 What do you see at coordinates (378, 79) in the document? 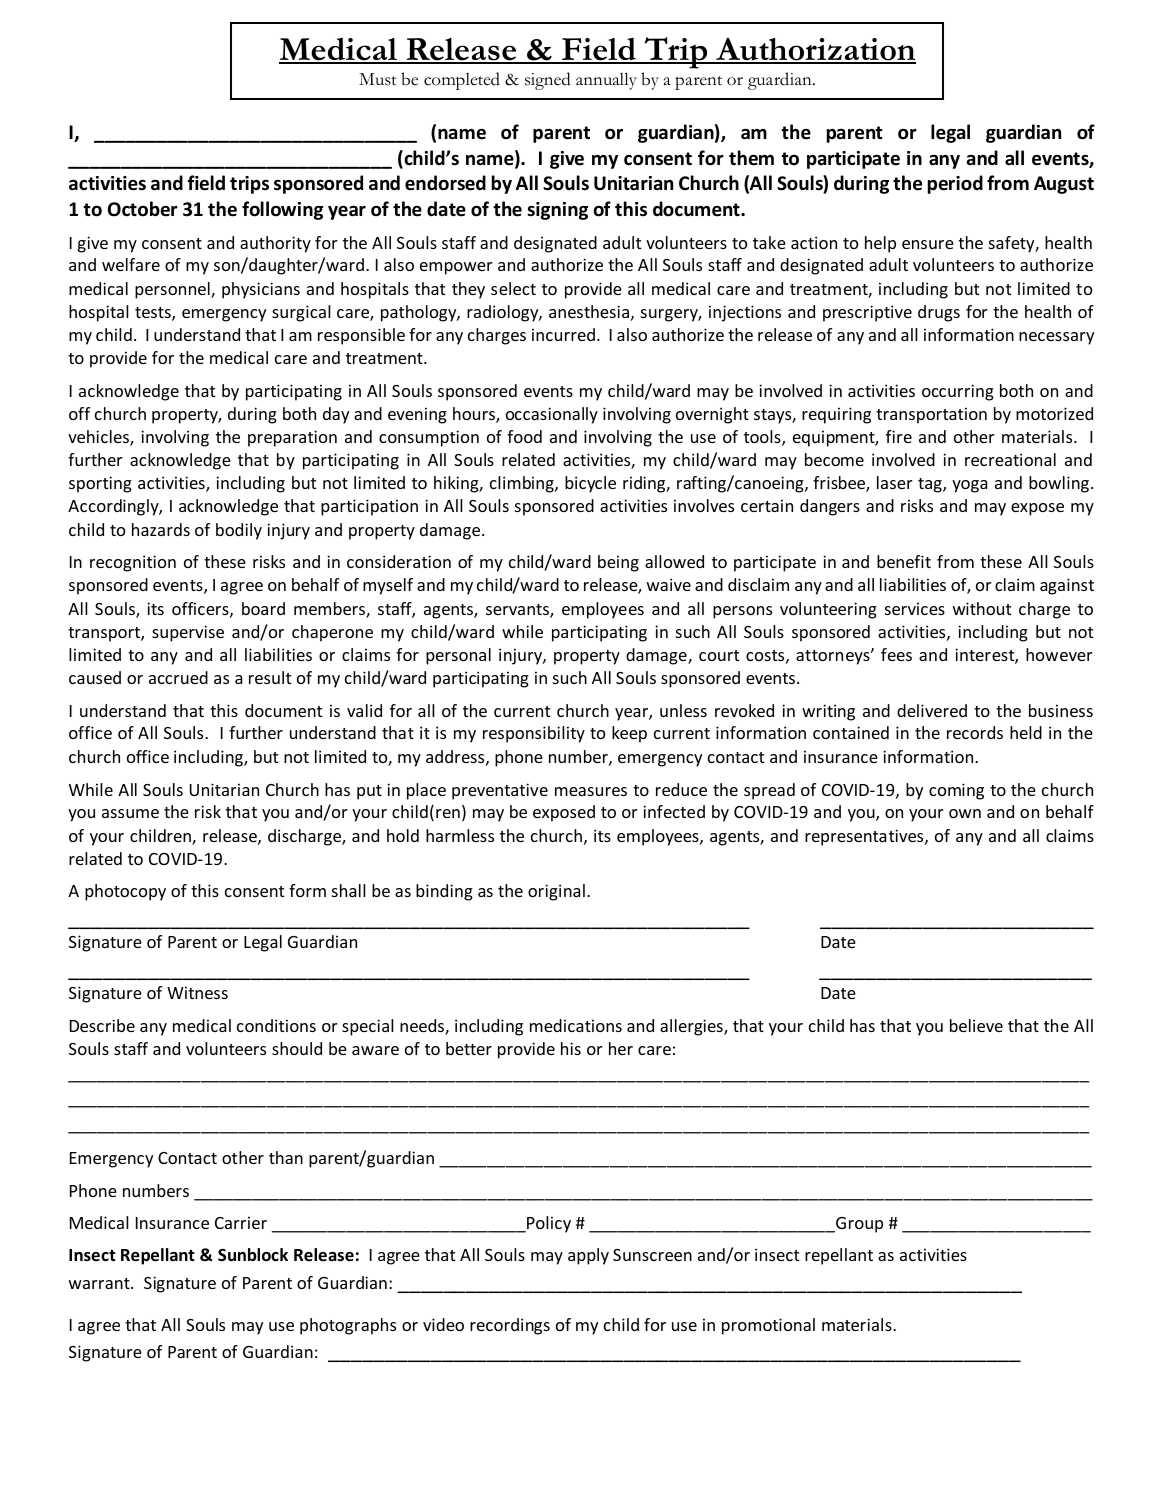
I see `Must` at bounding box center [378, 79].
